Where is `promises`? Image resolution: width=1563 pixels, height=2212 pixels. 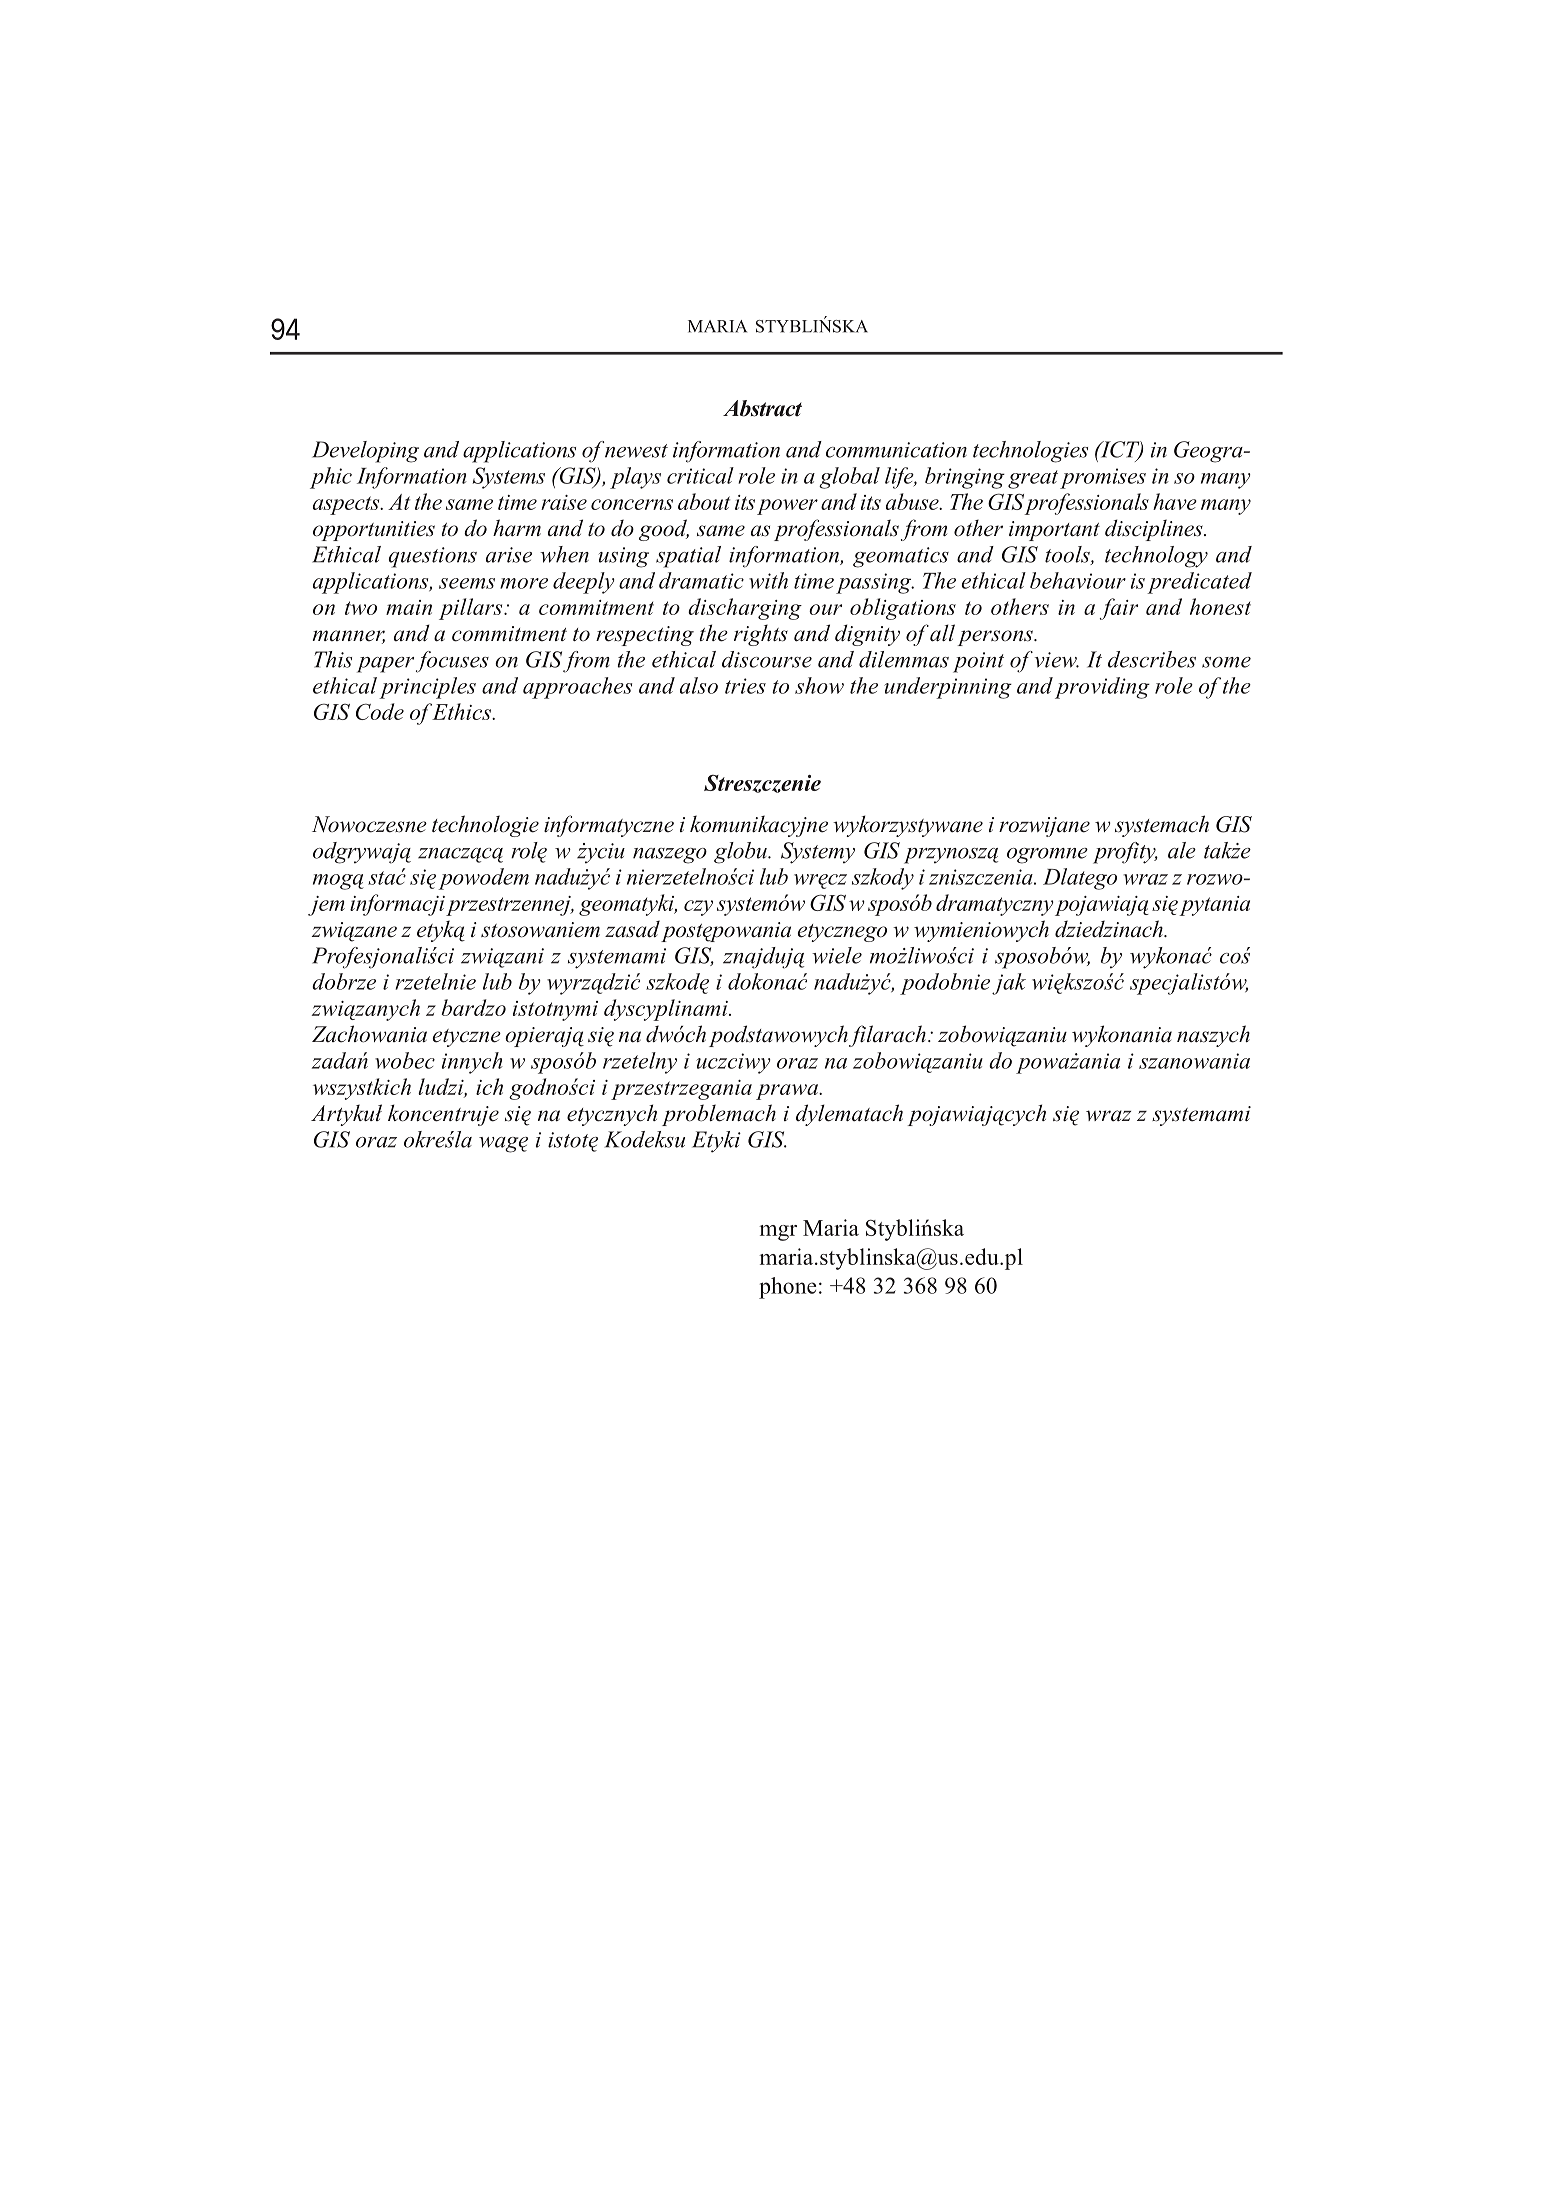
promises is located at coordinates (1103, 478).
